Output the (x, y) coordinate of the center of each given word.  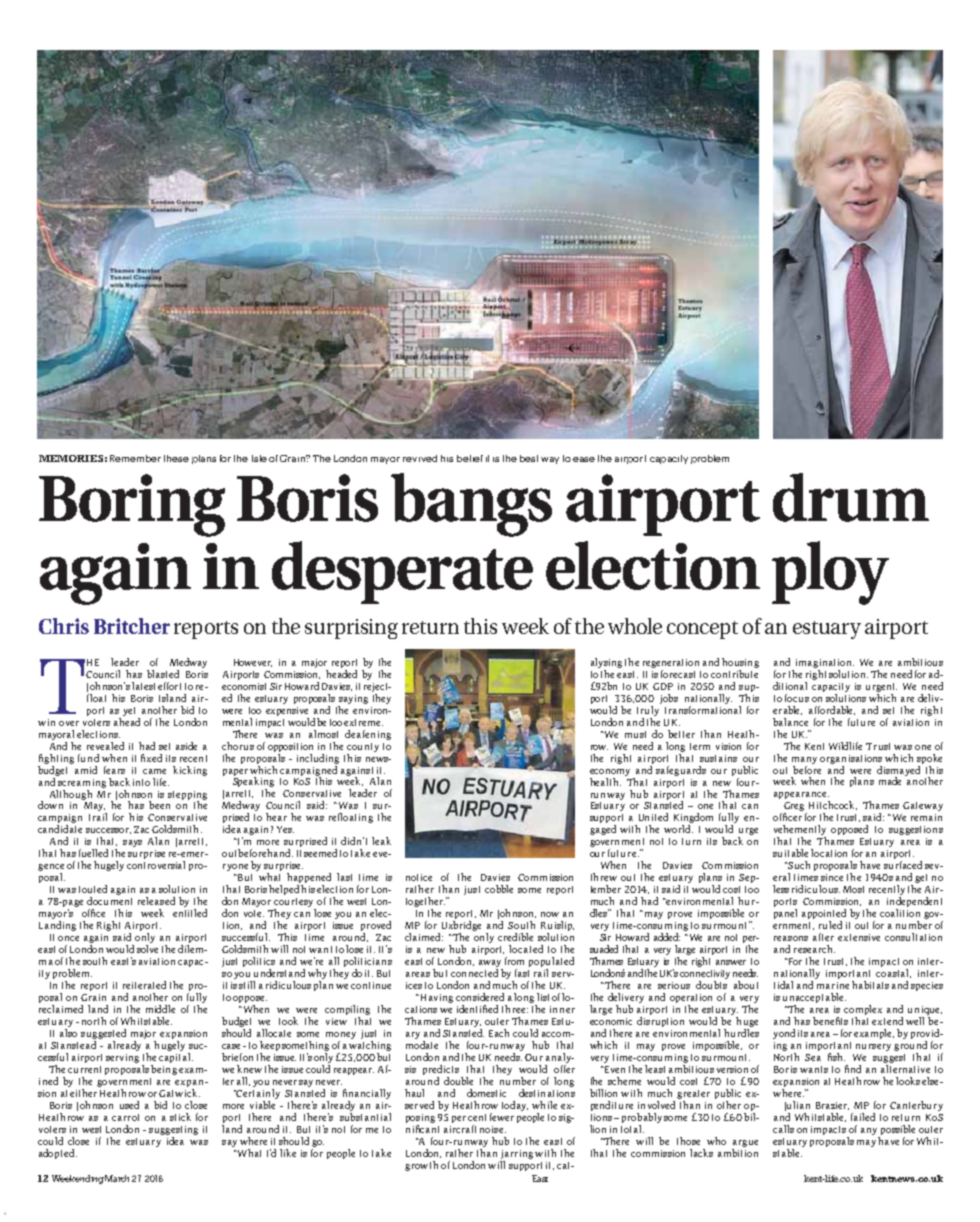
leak (381, 841)
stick (180, 1117)
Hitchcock (833, 805)
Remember (135, 458)
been (159, 805)
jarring (517, 1154)
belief (470, 458)
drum (851, 497)
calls (783, 1129)
